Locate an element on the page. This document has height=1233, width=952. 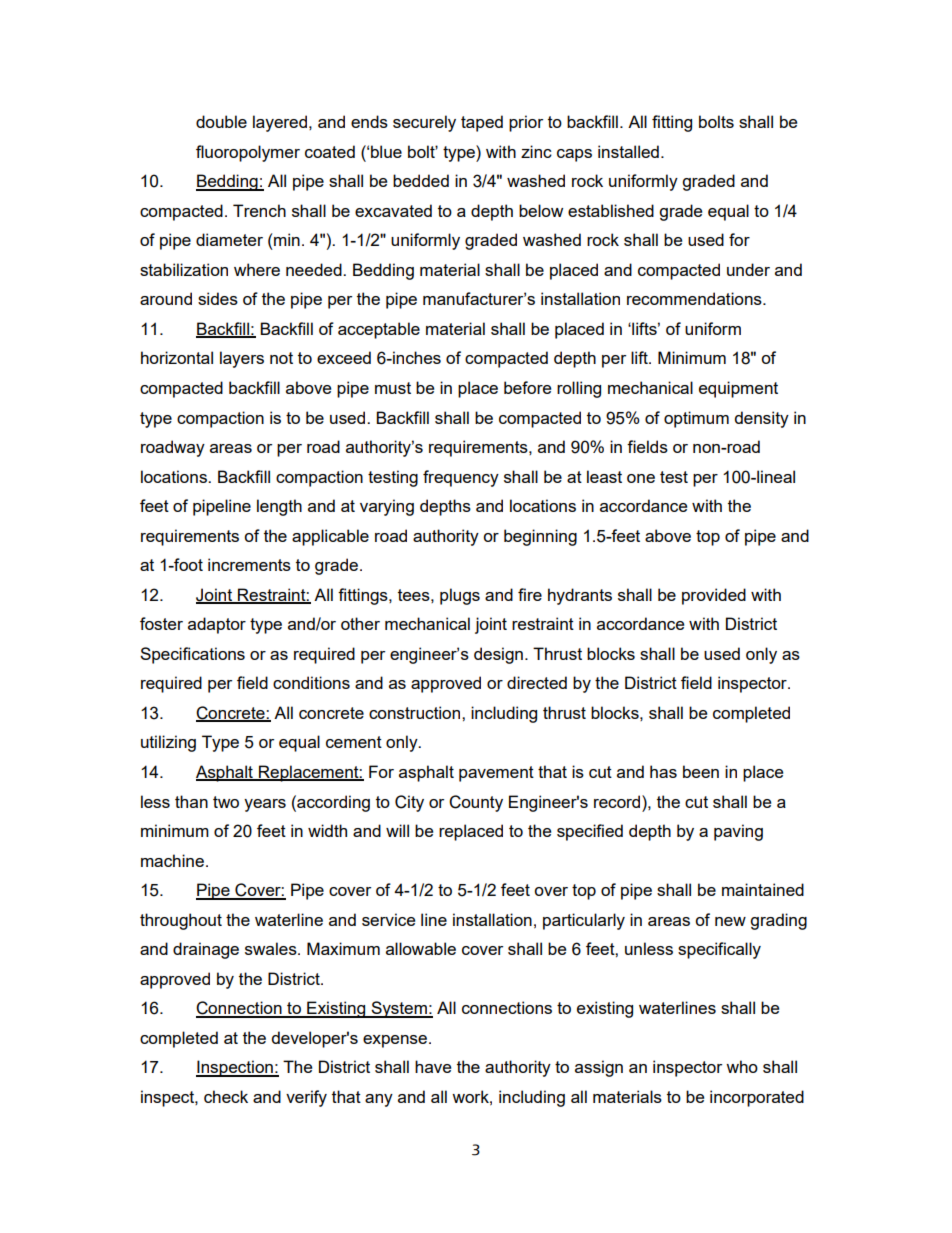
equipment is located at coordinates (738, 389).
